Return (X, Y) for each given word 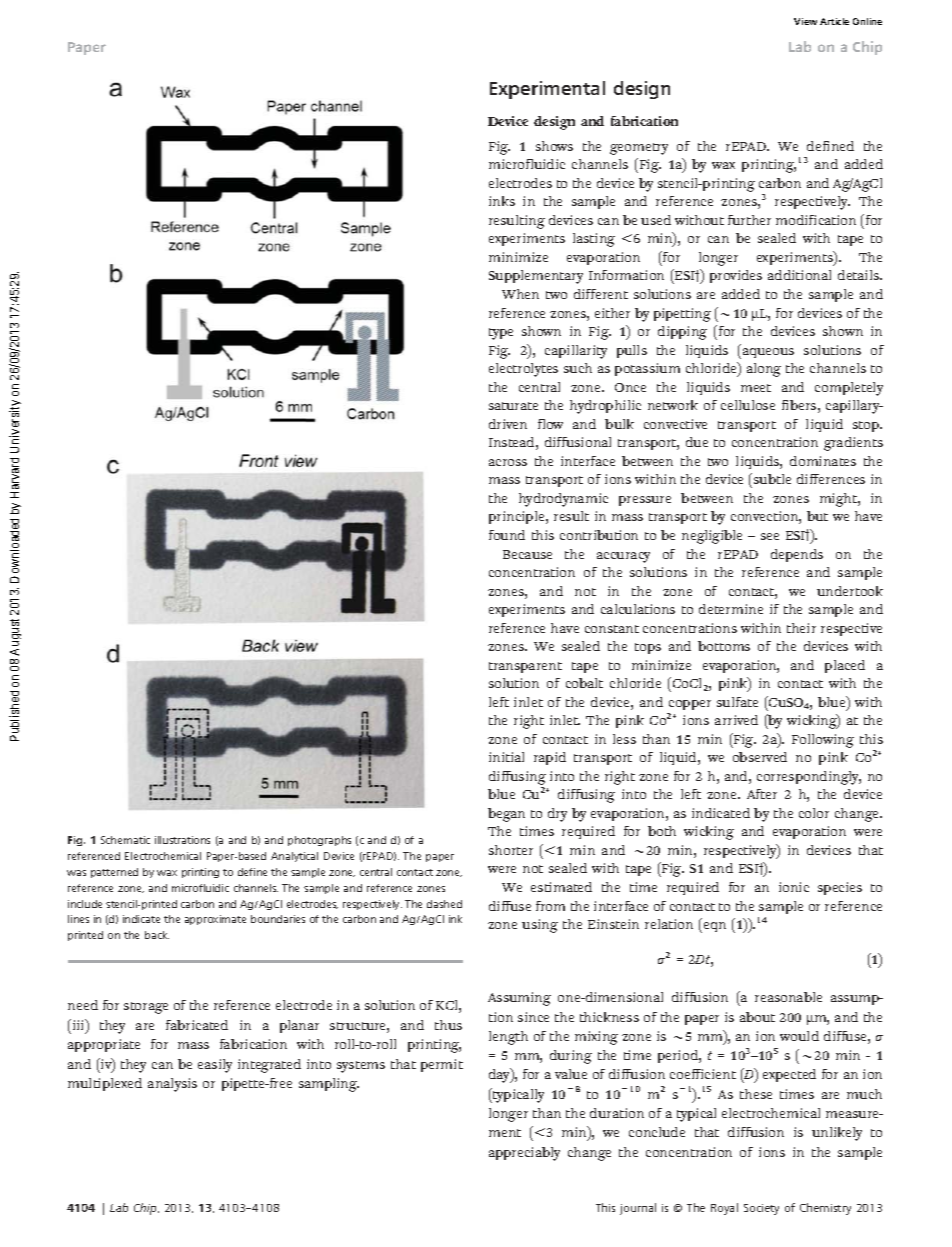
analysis (172, 1085)
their (801, 628)
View (805, 21)
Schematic (125, 840)
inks (502, 201)
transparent (525, 667)
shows (554, 146)
